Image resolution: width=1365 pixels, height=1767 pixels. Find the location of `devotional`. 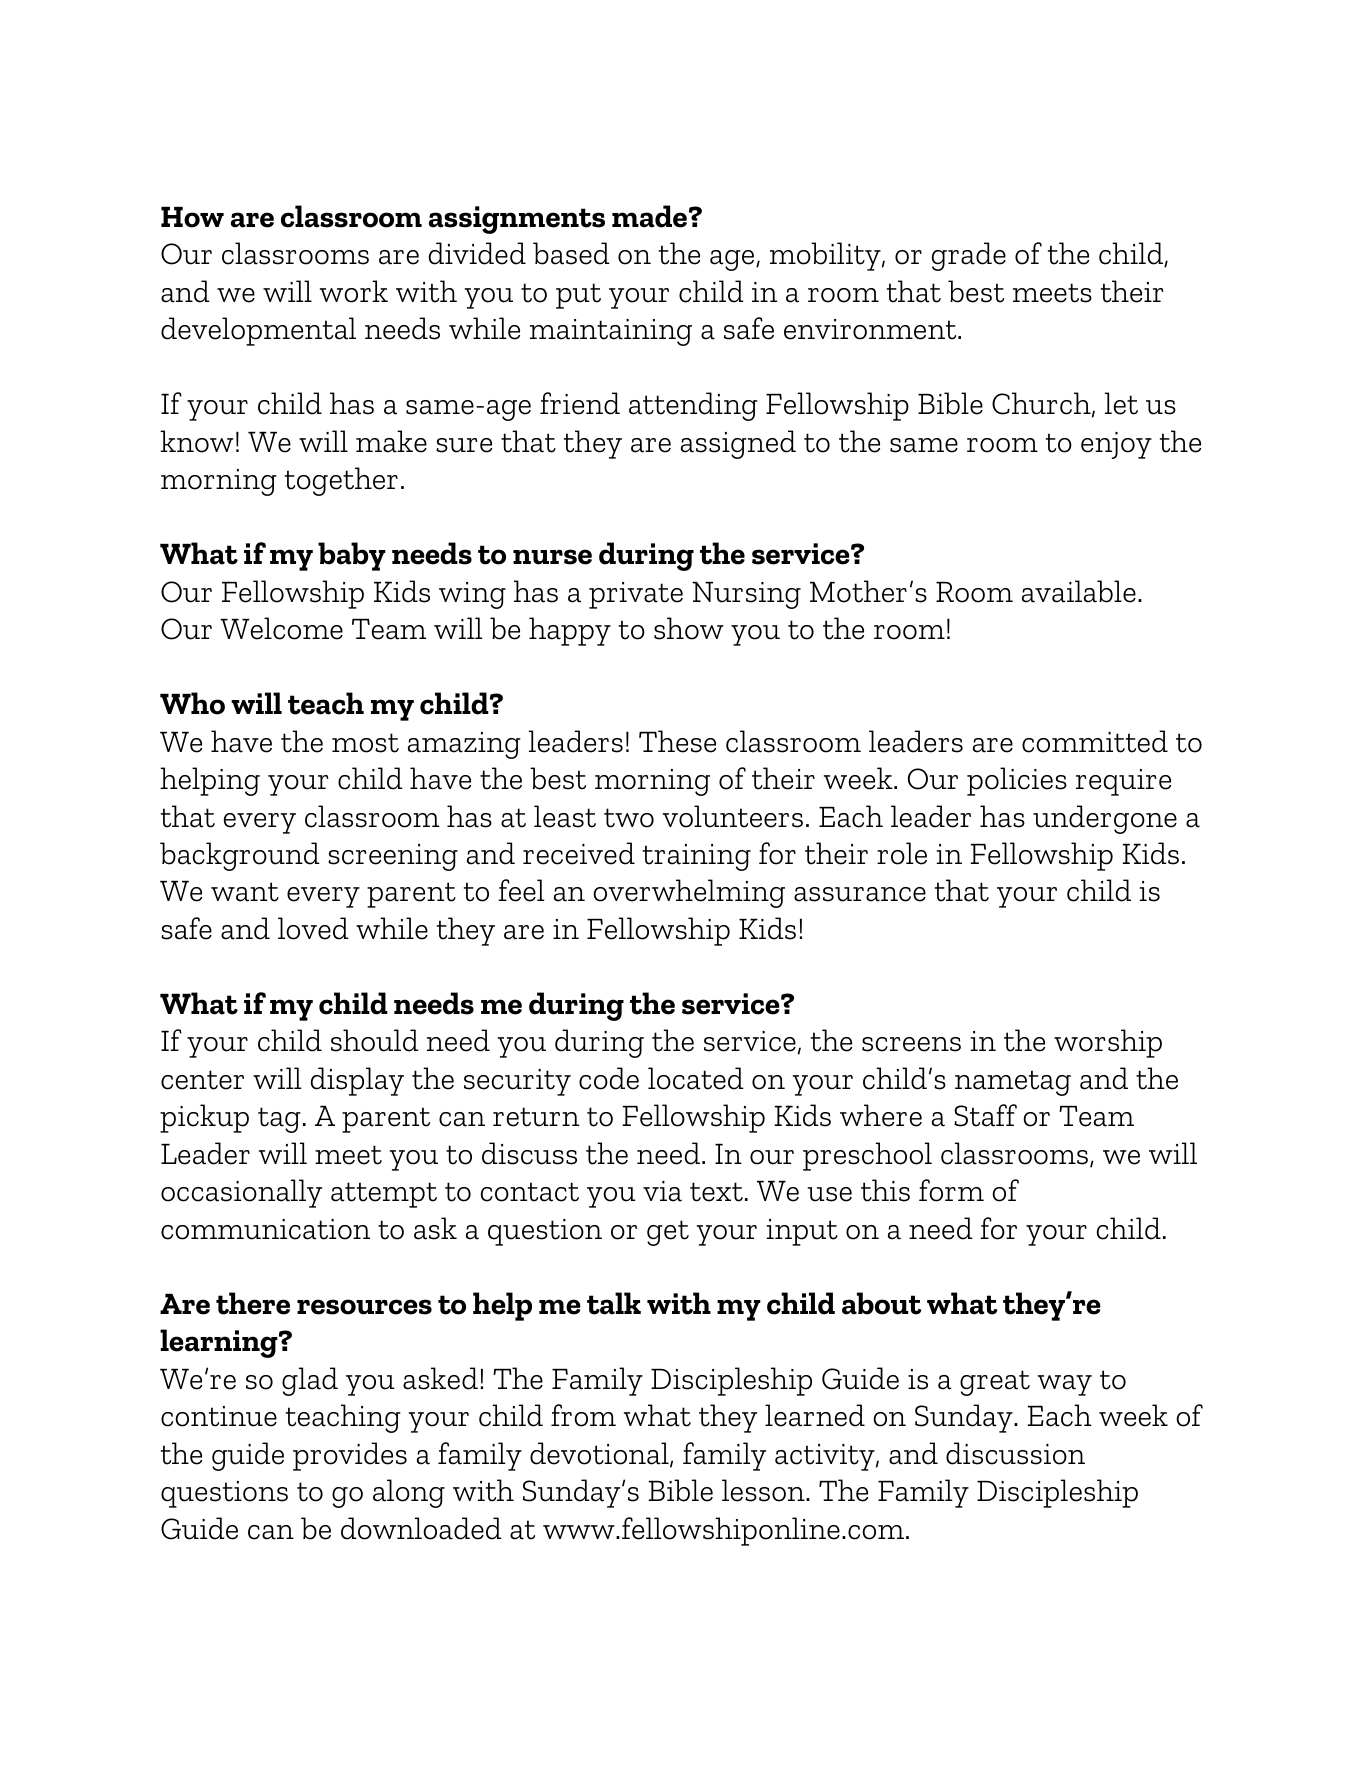

devotional is located at coordinates (600, 1454).
